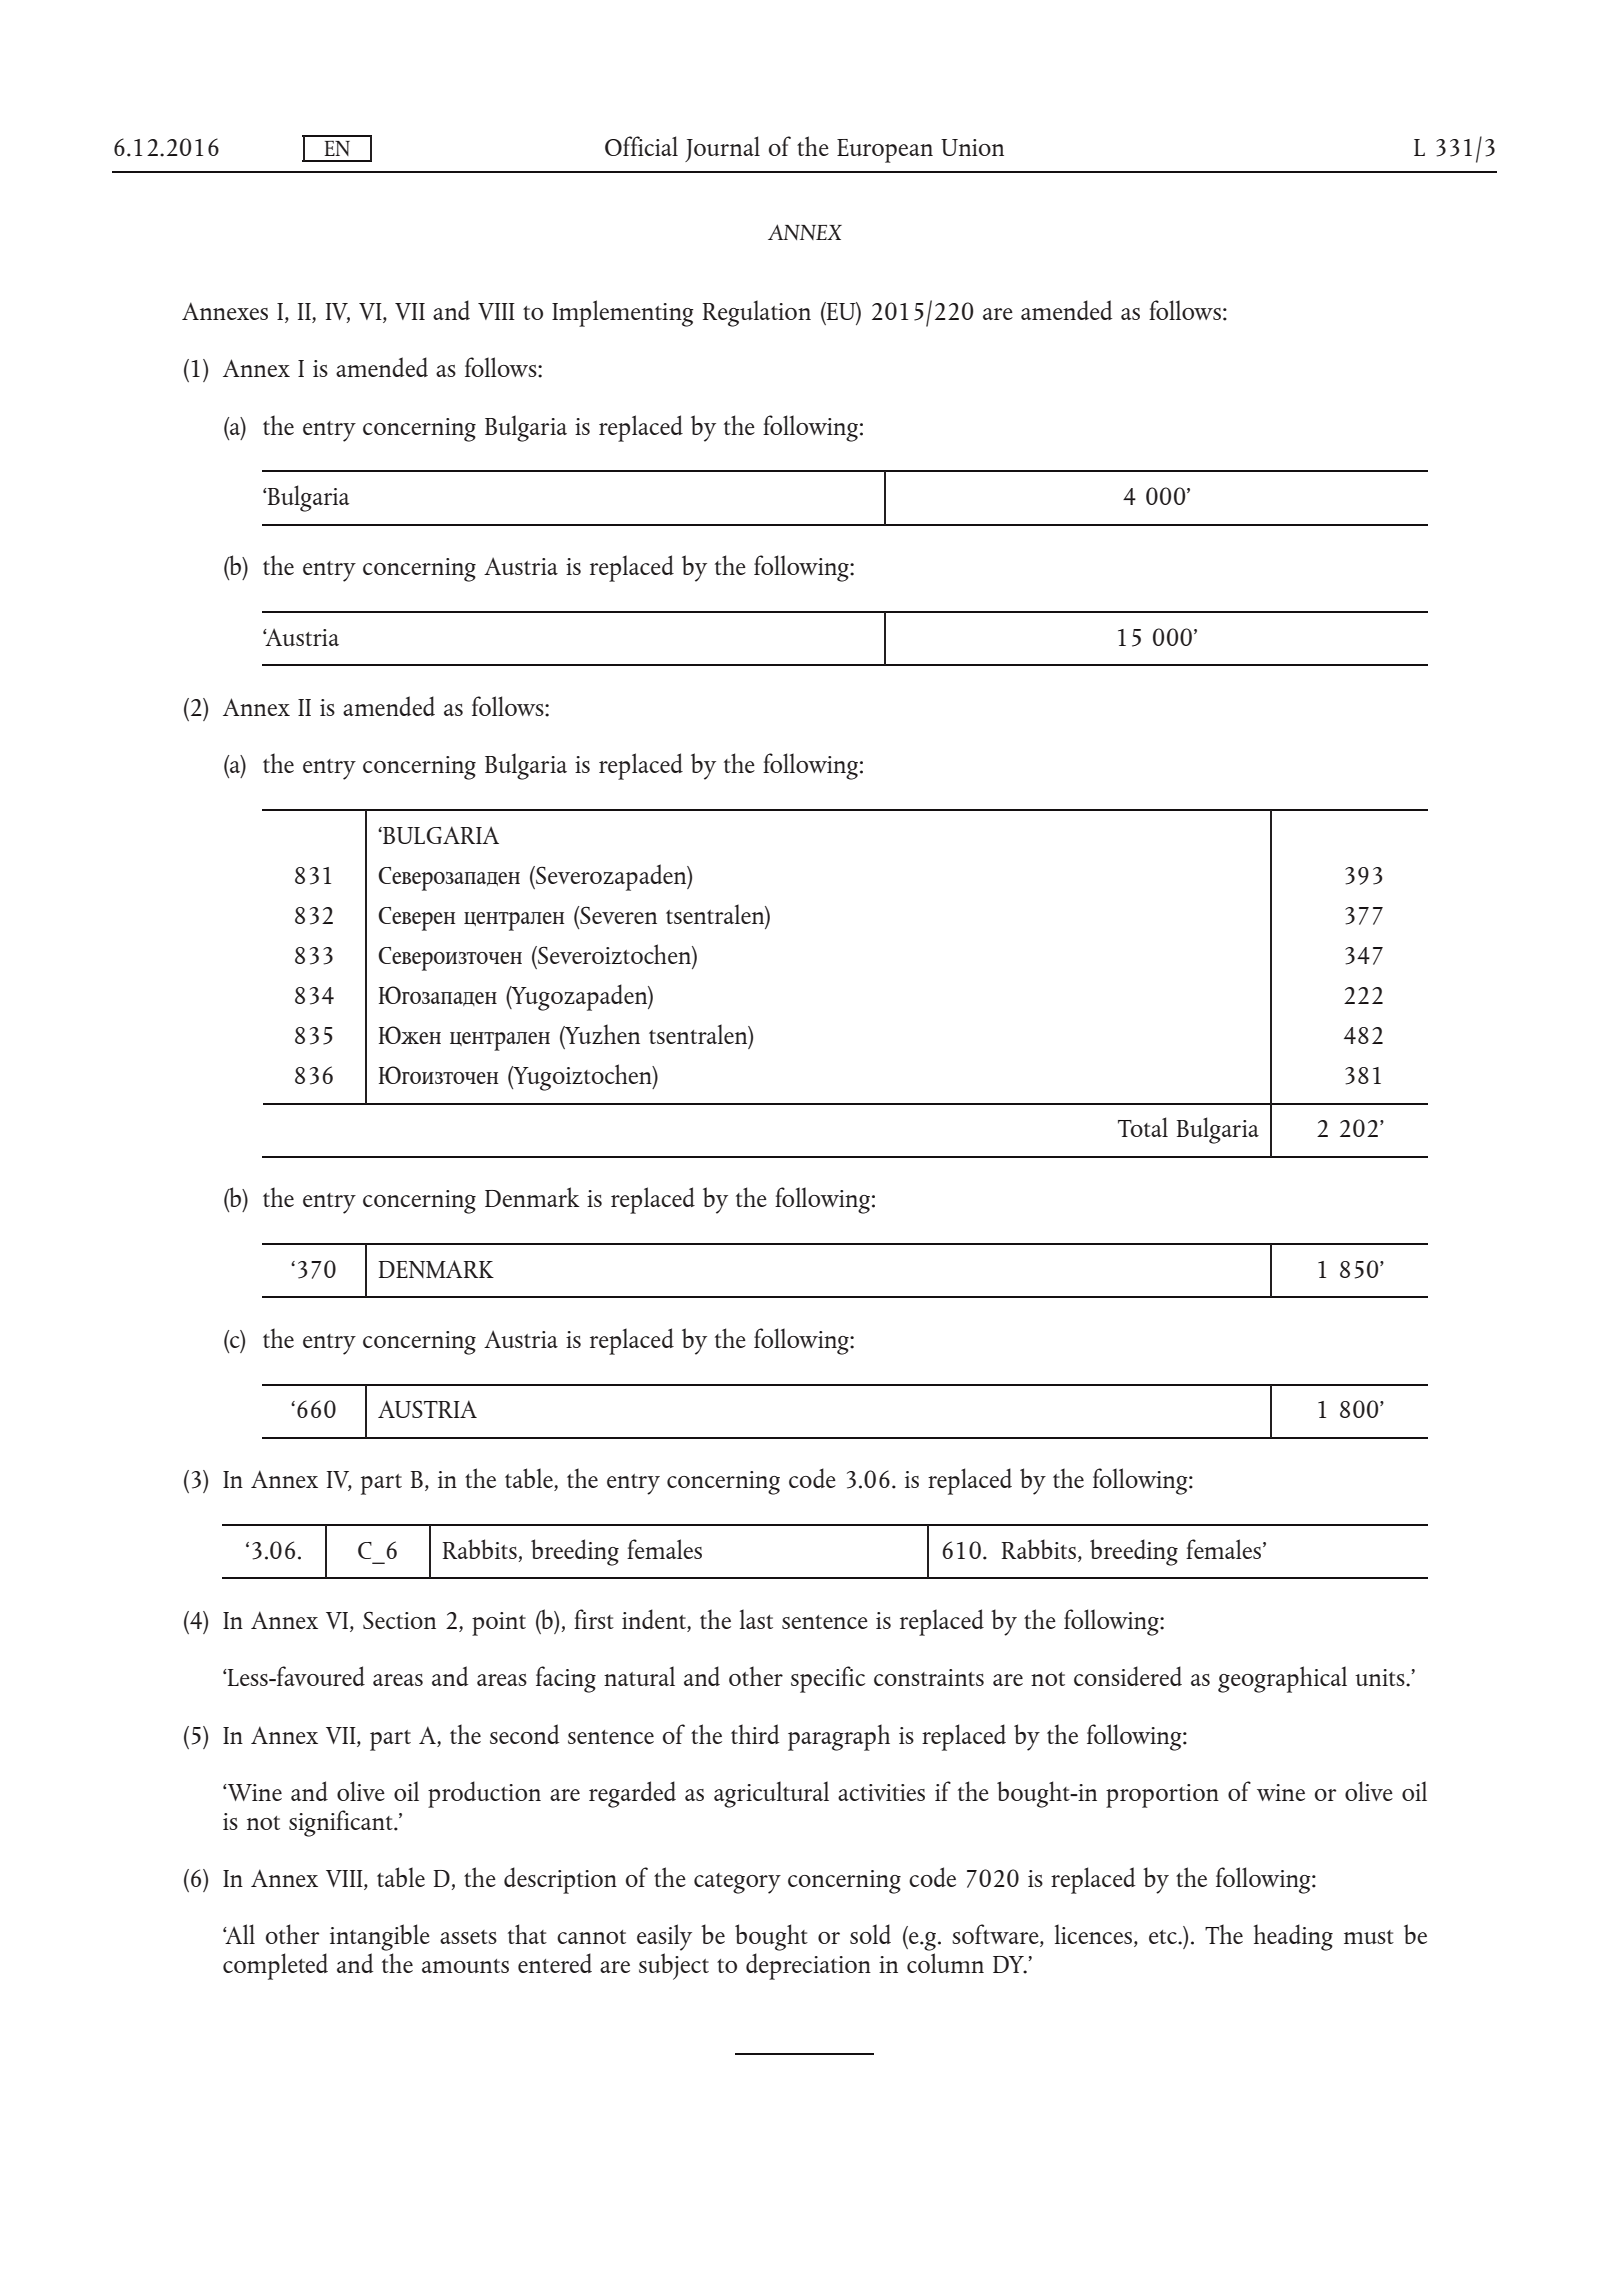 The width and height of the screenshot is (1610, 2278). Describe the element at coordinates (399, 1620) in the screenshot. I see `Section` at that location.
